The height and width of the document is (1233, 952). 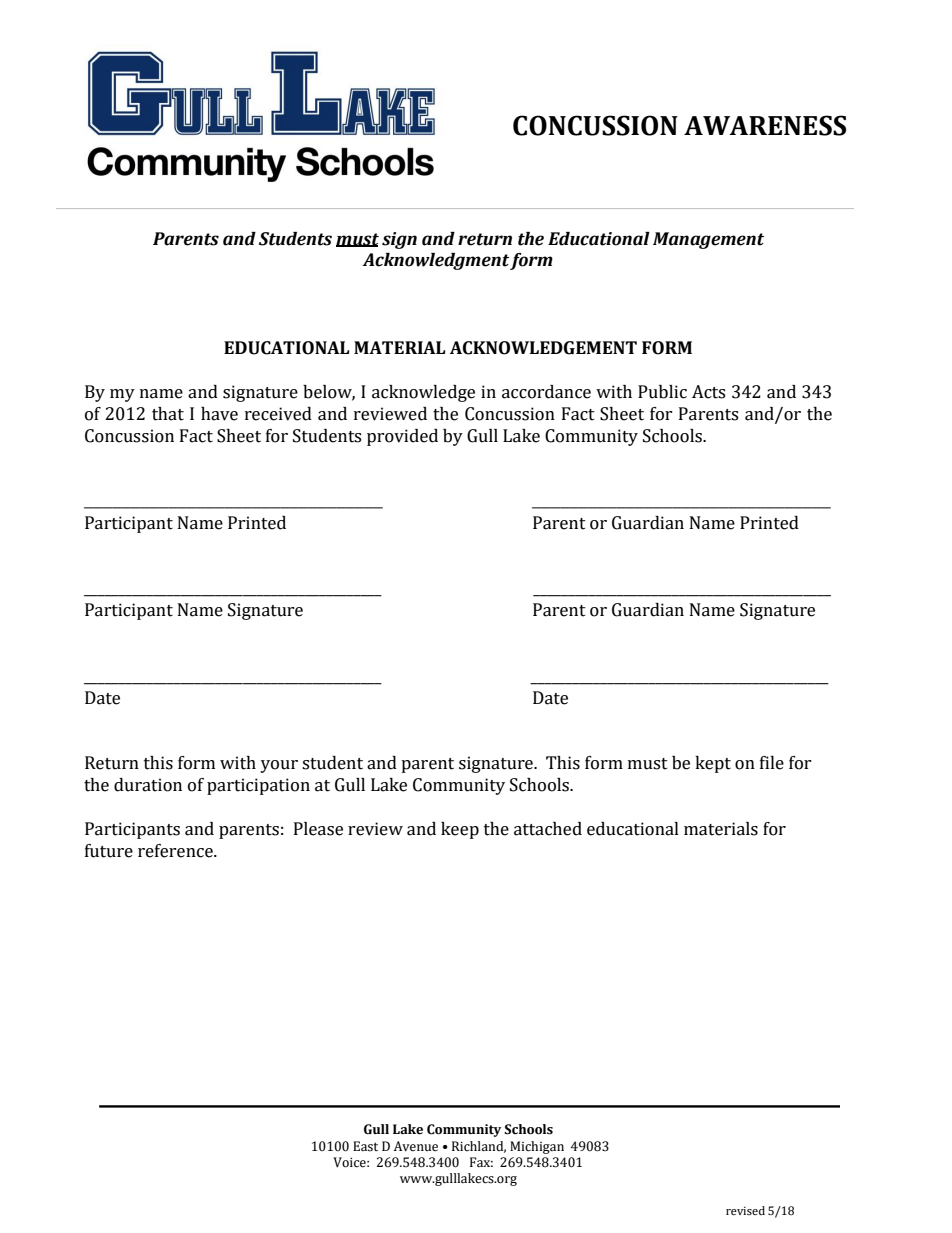 What do you see at coordinates (708, 240) in the document?
I see `Management` at bounding box center [708, 240].
